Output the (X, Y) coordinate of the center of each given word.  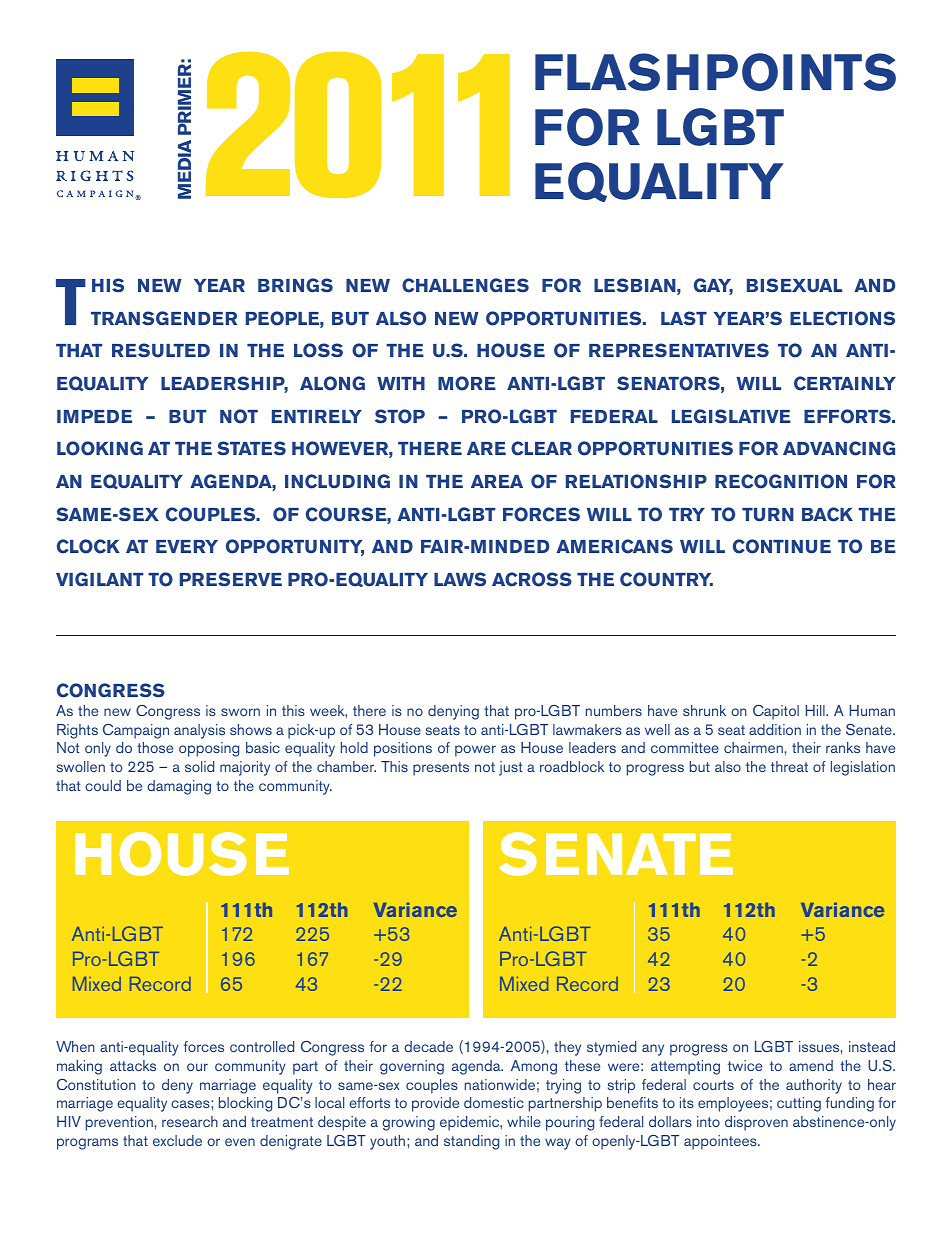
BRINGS (295, 285)
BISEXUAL (794, 285)
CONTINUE (782, 546)
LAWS (460, 579)
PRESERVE (231, 579)
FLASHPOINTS (715, 72)
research (190, 1121)
